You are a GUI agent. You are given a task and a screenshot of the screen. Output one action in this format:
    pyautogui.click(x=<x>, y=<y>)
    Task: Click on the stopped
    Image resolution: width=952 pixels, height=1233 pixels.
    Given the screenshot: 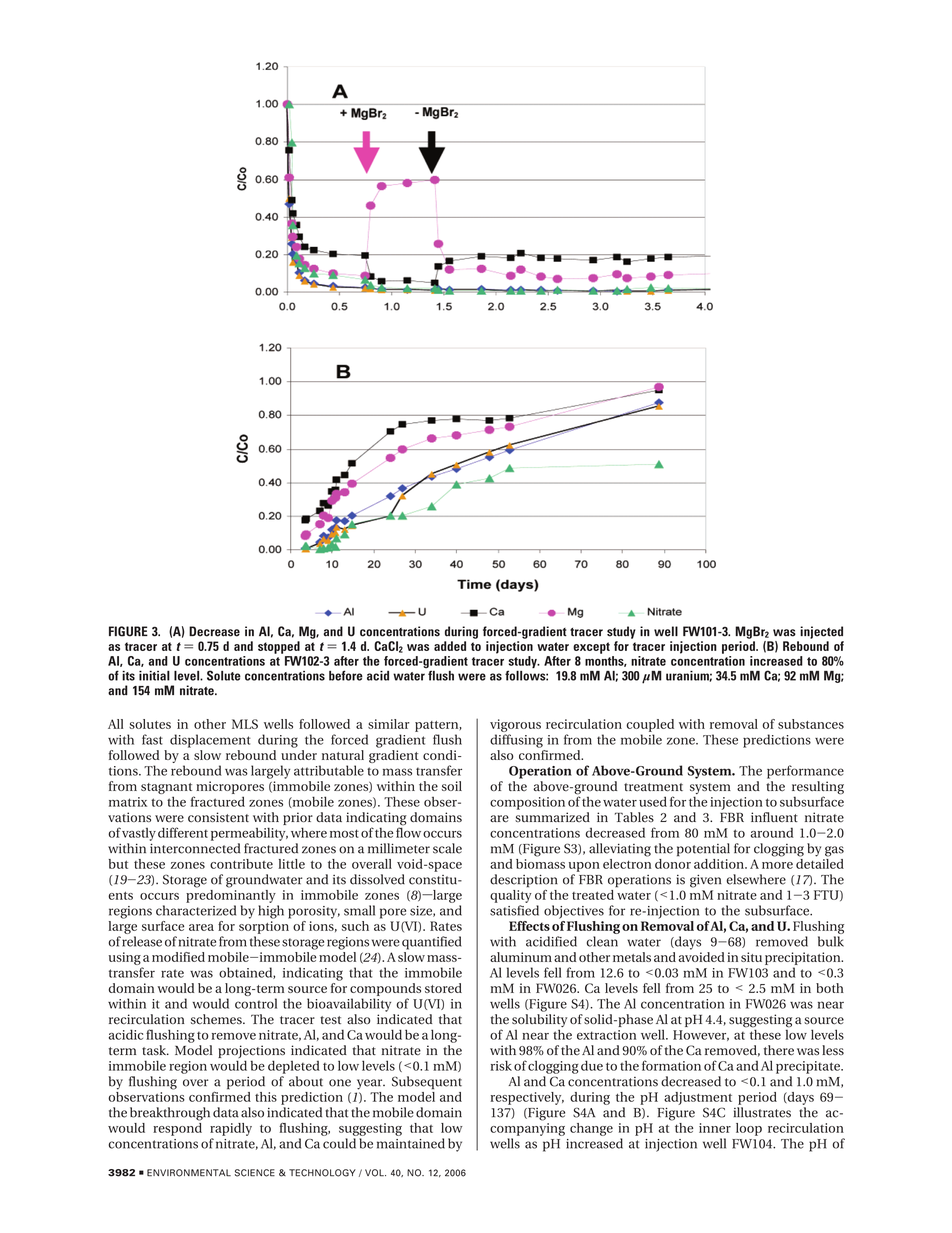 What is the action you would take?
    pyautogui.click(x=279, y=647)
